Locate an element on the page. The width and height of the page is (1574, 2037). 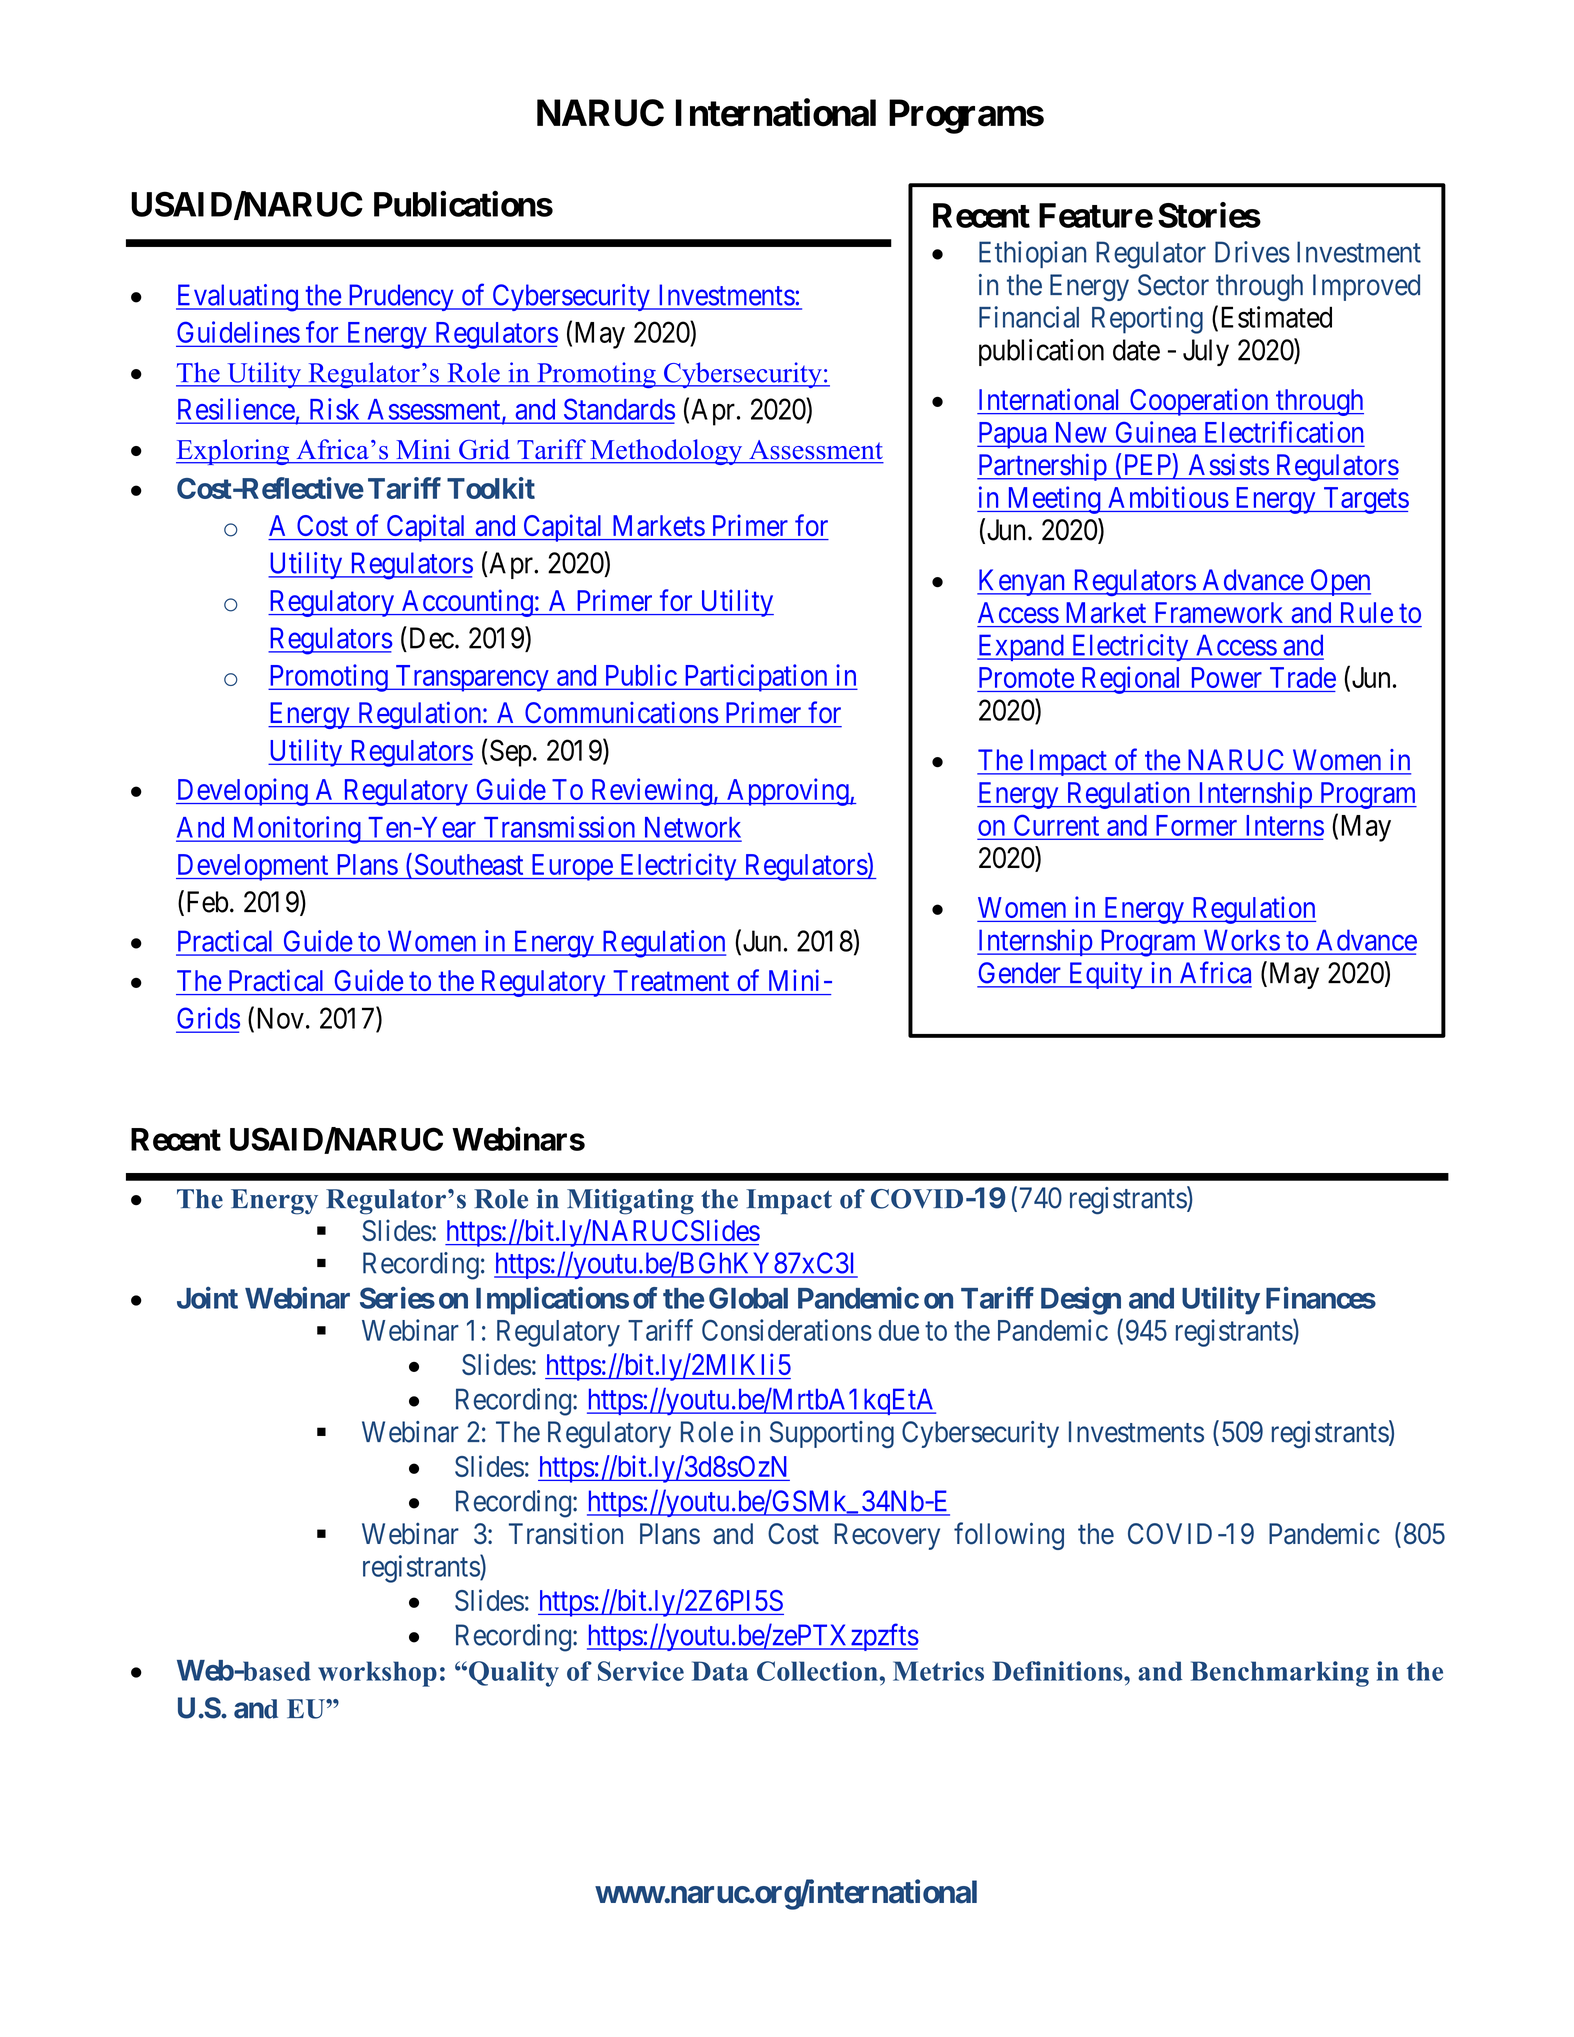
Treatment is located at coordinates (671, 980).
